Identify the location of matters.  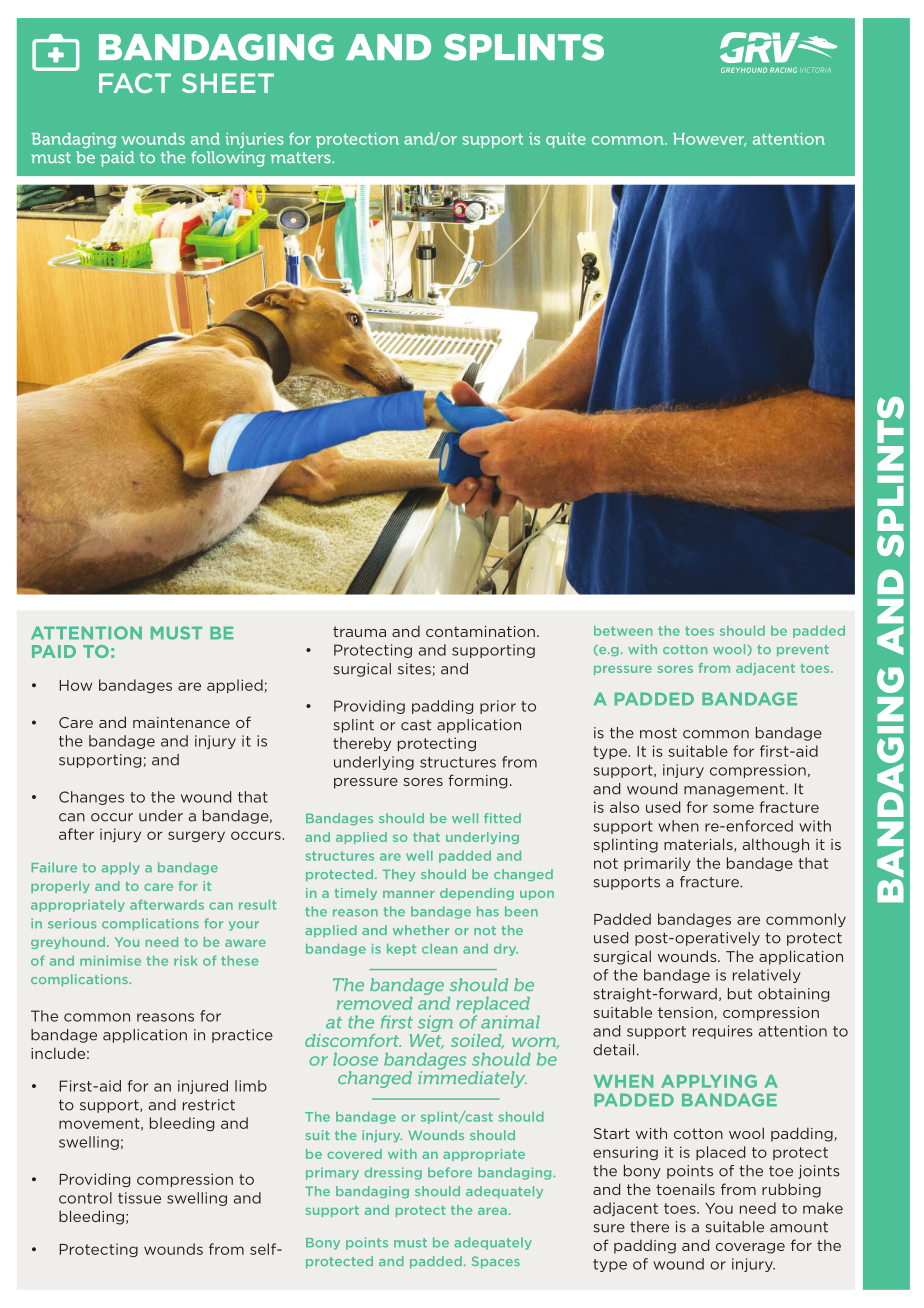
(302, 157).
